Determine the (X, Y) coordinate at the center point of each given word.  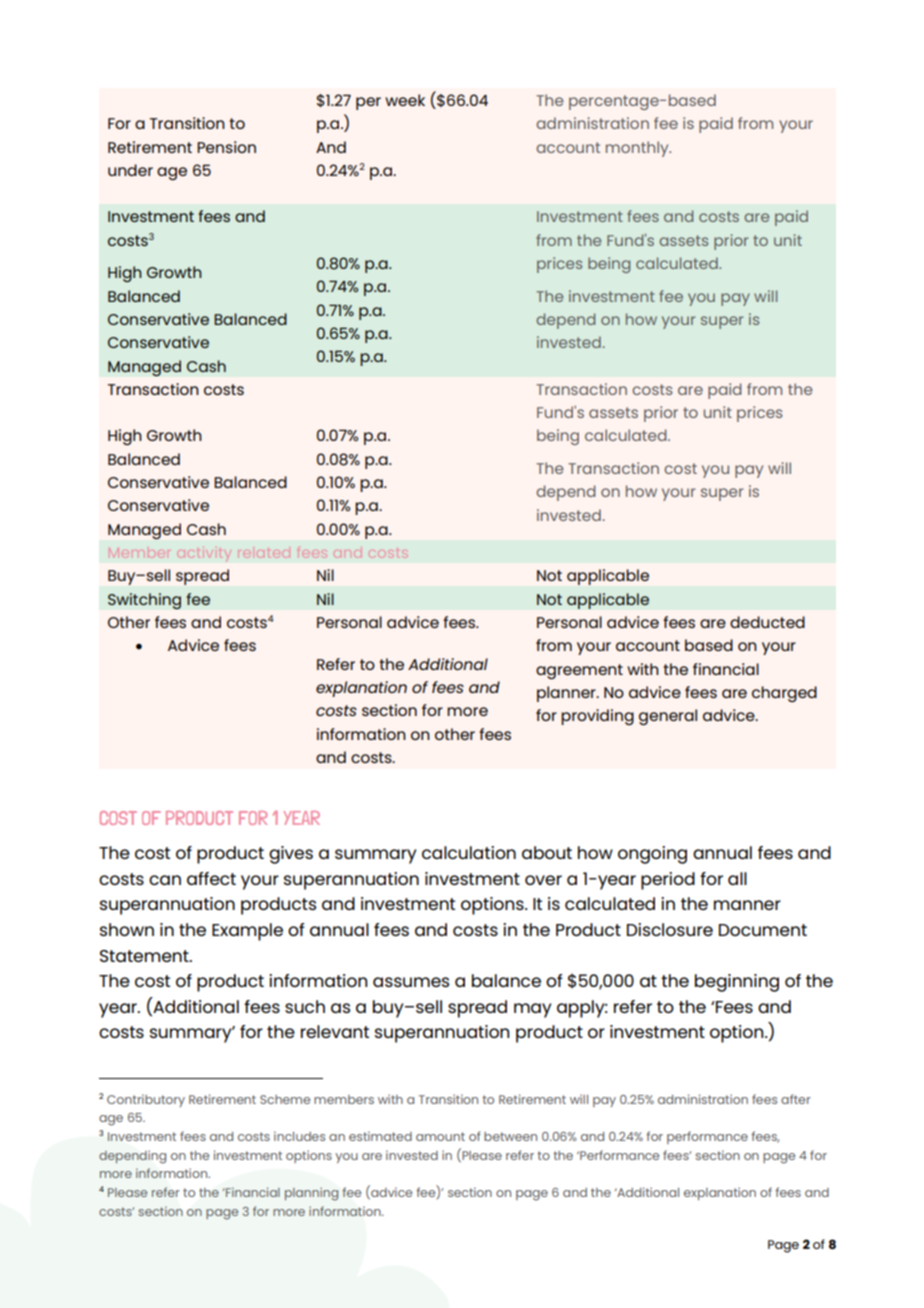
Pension (226, 147)
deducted (767, 622)
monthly (638, 149)
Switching (144, 601)
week (405, 100)
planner (567, 694)
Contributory (146, 1100)
